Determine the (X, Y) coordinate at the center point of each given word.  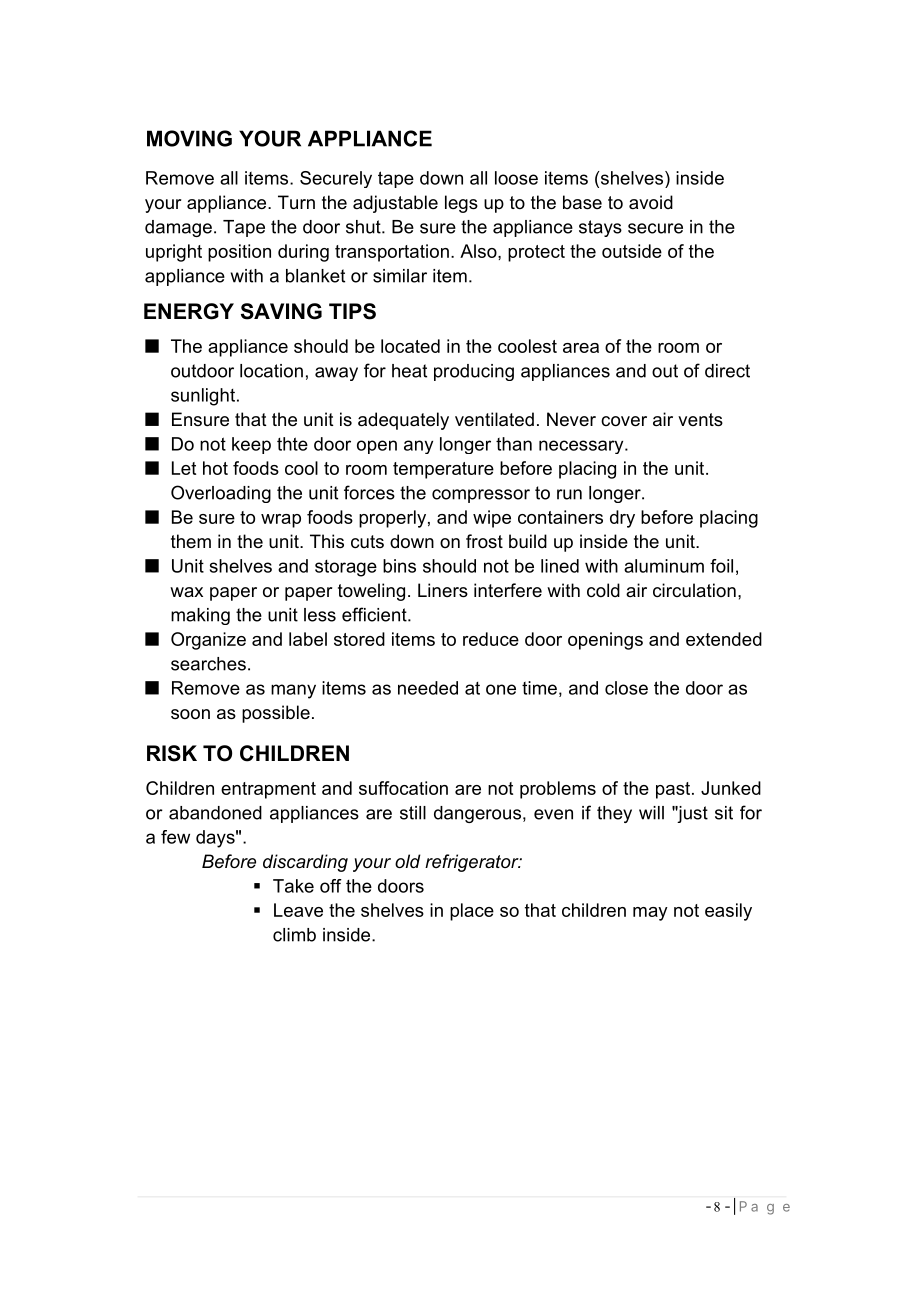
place (472, 912)
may (650, 914)
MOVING (189, 138)
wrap (281, 521)
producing (474, 372)
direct (727, 371)
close (626, 688)
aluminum (664, 566)
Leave (298, 910)
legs (461, 204)
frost (484, 541)
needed (428, 688)
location (271, 371)
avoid (651, 202)
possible (276, 714)
